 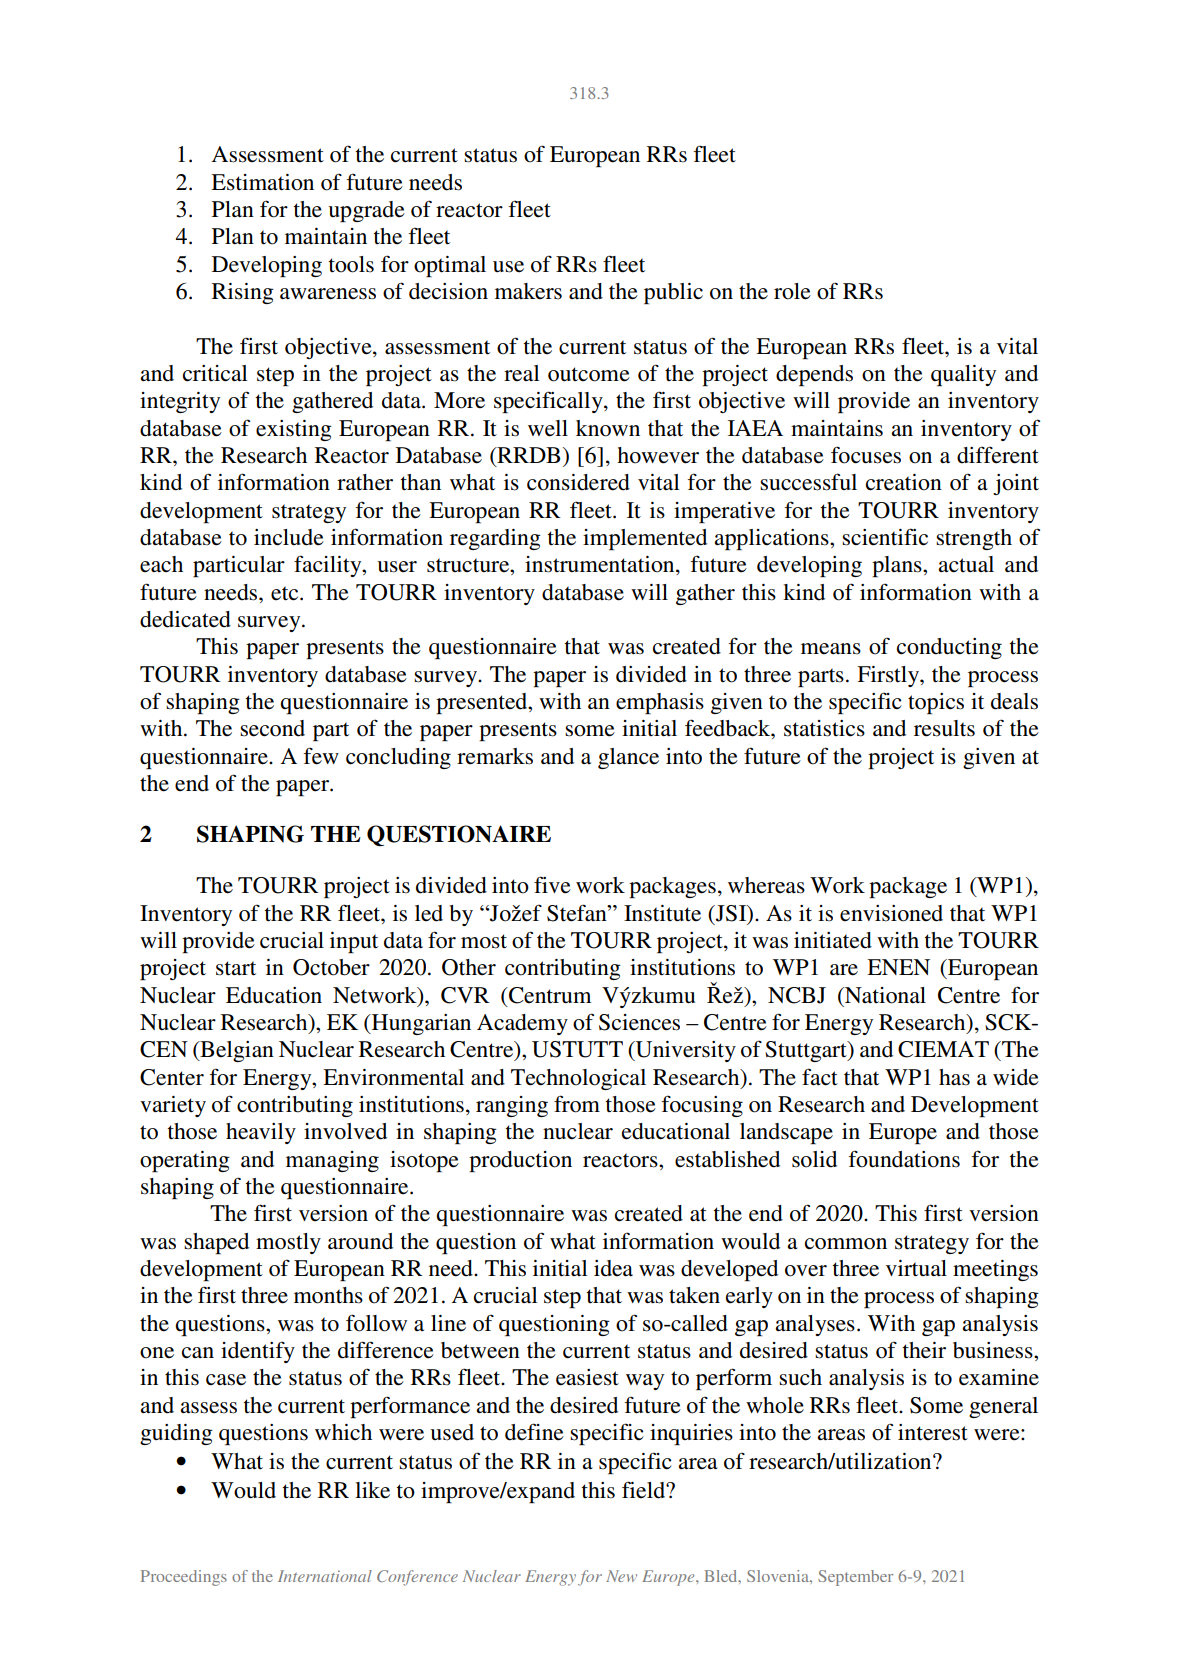 What do you see at coordinates (660, 703) in the page?
I see `emphasis` at bounding box center [660, 703].
